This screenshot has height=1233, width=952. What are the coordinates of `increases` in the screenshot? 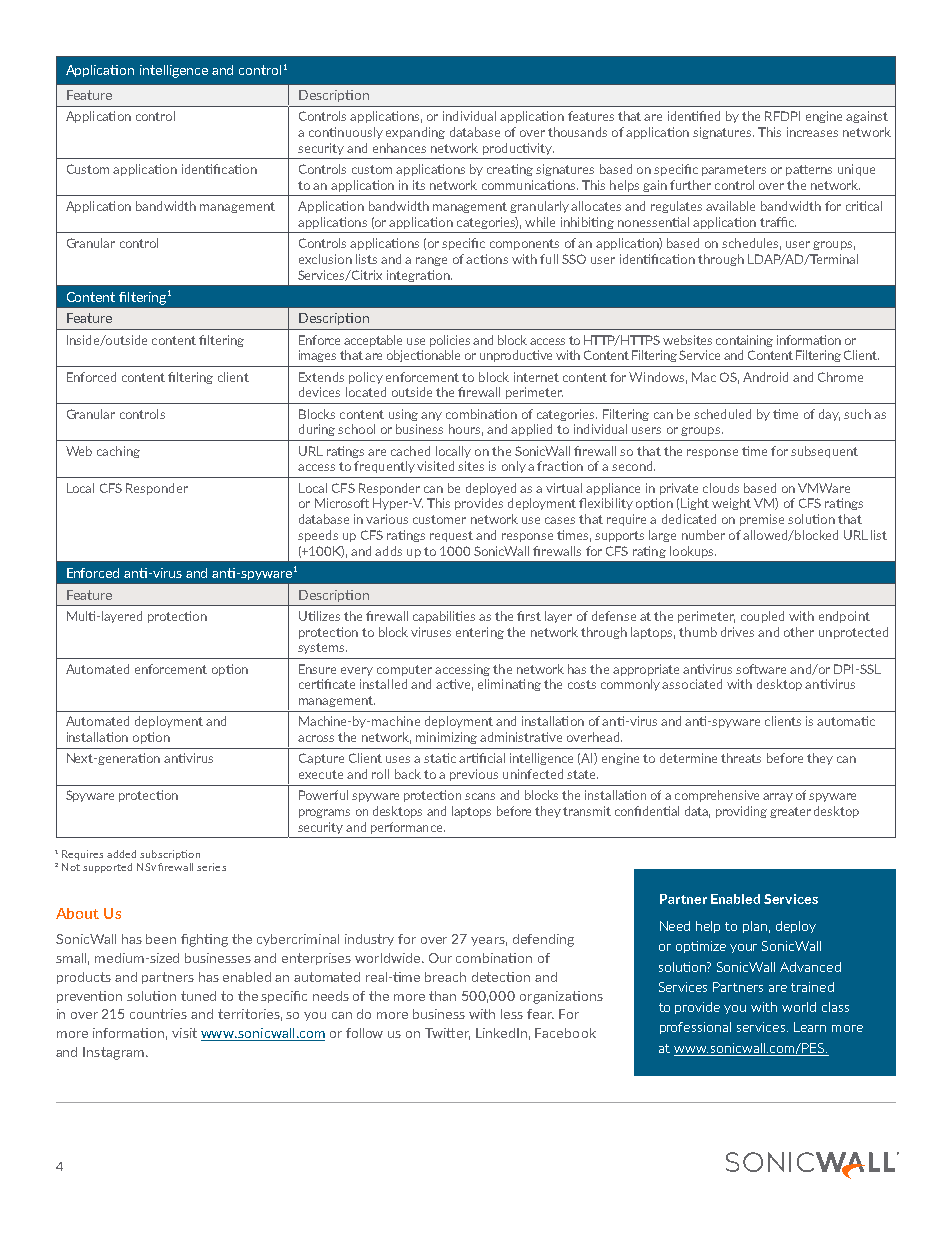 It's located at (812, 132).
